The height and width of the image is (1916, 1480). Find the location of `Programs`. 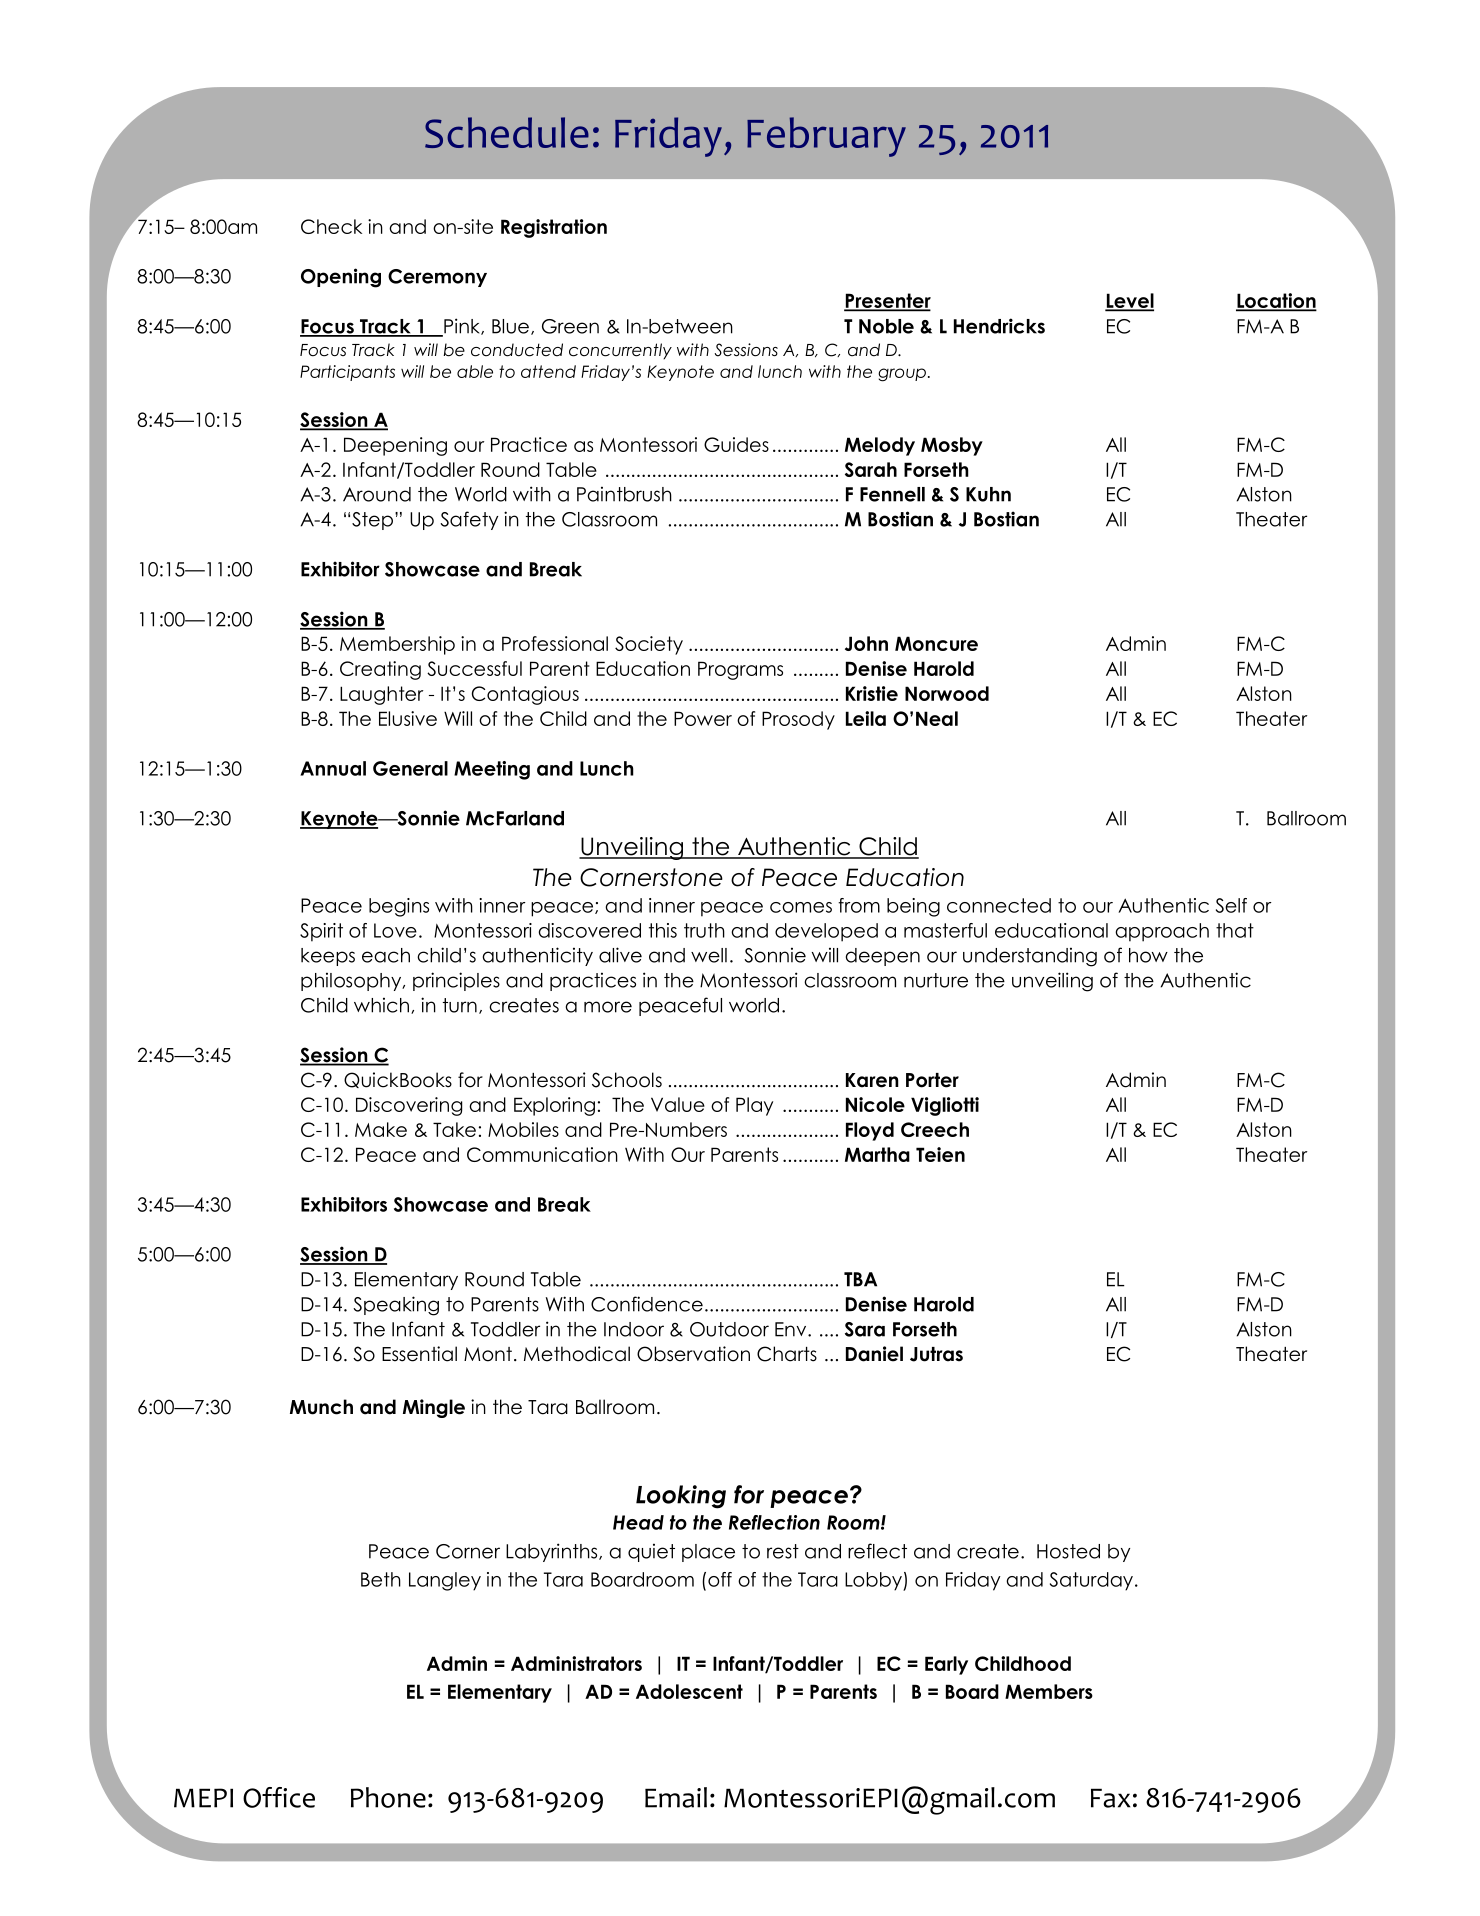

Programs is located at coordinates (740, 670).
